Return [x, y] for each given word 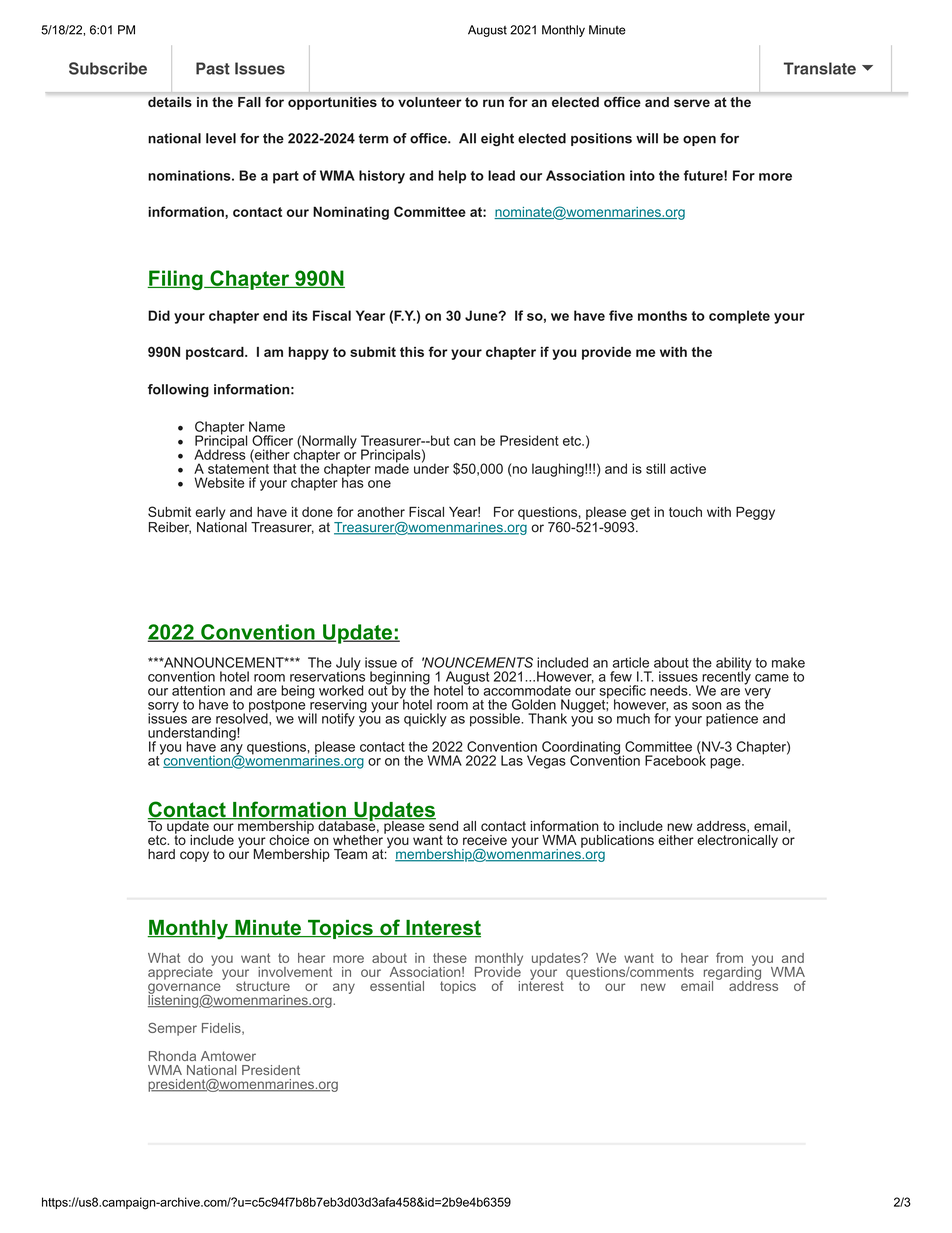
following [178, 390]
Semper [172, 1029]
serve [692, 103]
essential [397, 986]
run [493, 103]
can [464, 442]
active [688, 468]
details [170, 102]
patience [732, 720]
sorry [163, 708]
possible [496, 720]
